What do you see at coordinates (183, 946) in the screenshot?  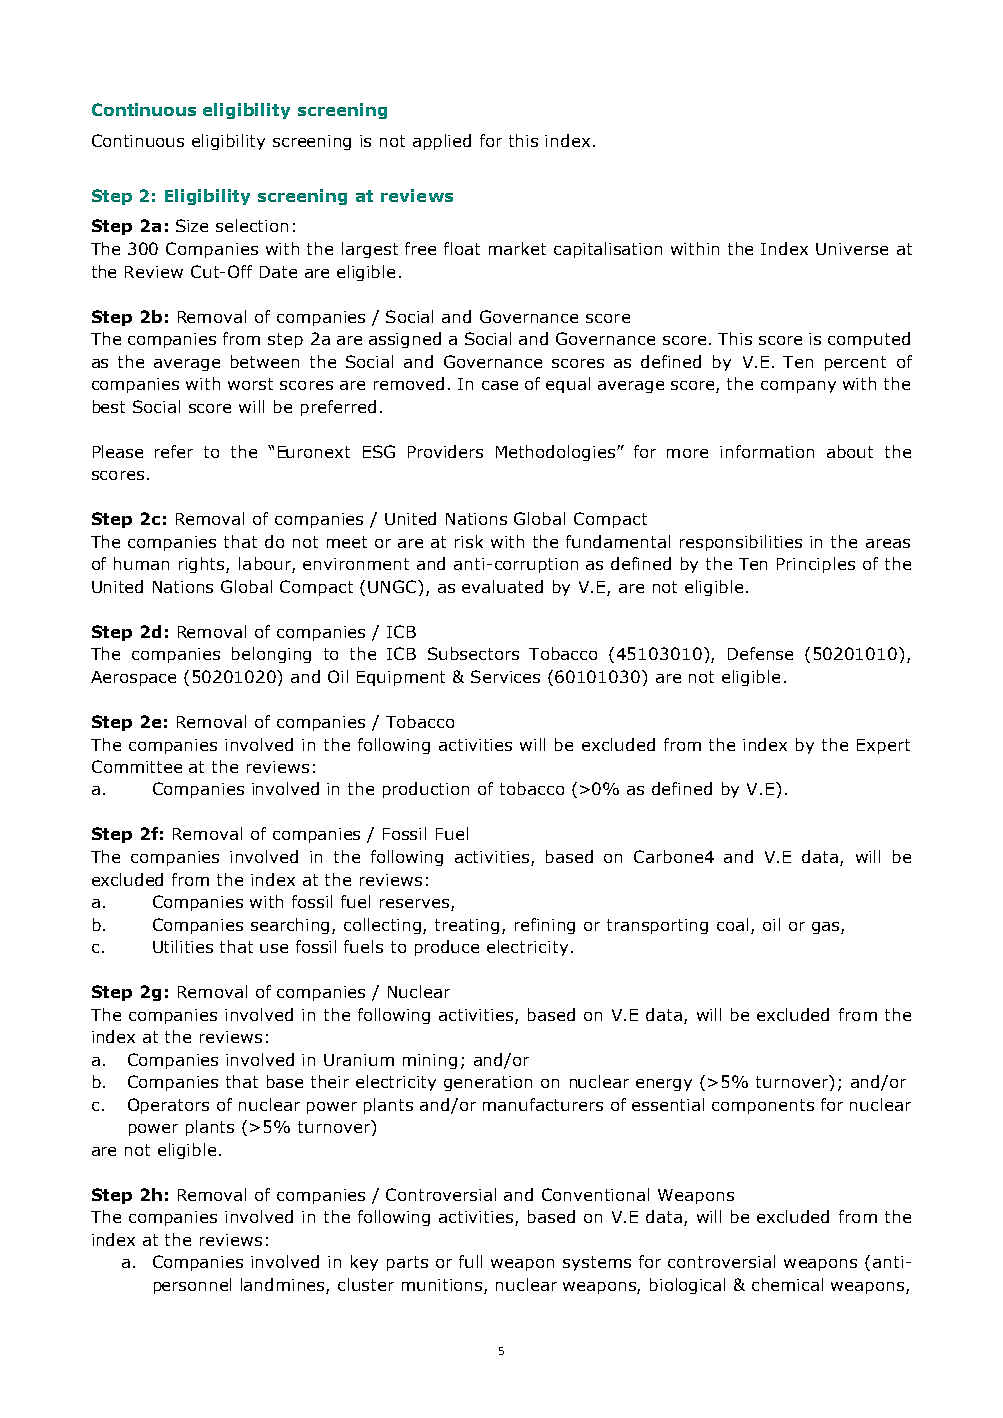 I see `Utilities` at bounding box center [183, 946].
